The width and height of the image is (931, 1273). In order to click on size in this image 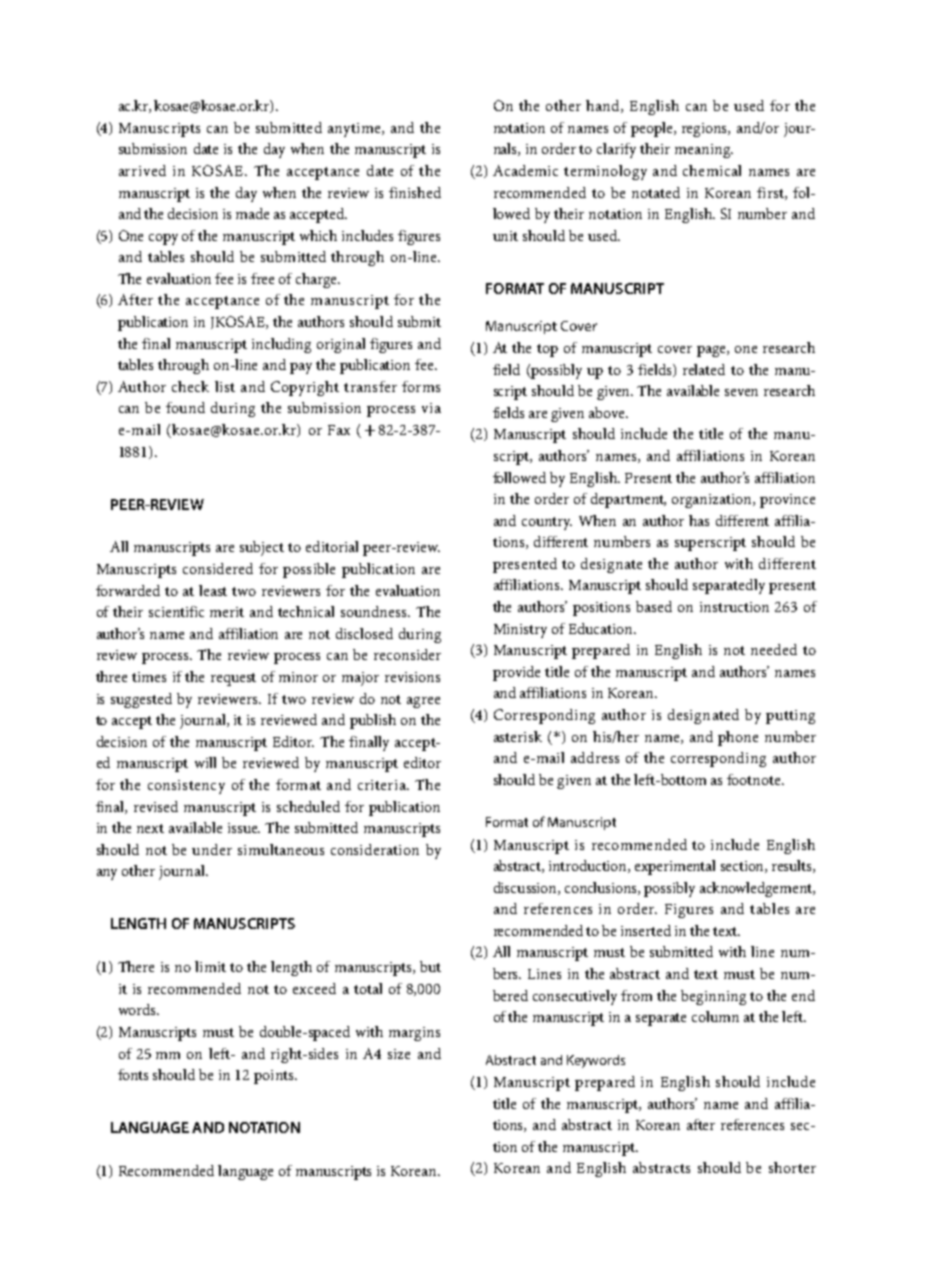, I will do `click(399, 1054)`.
